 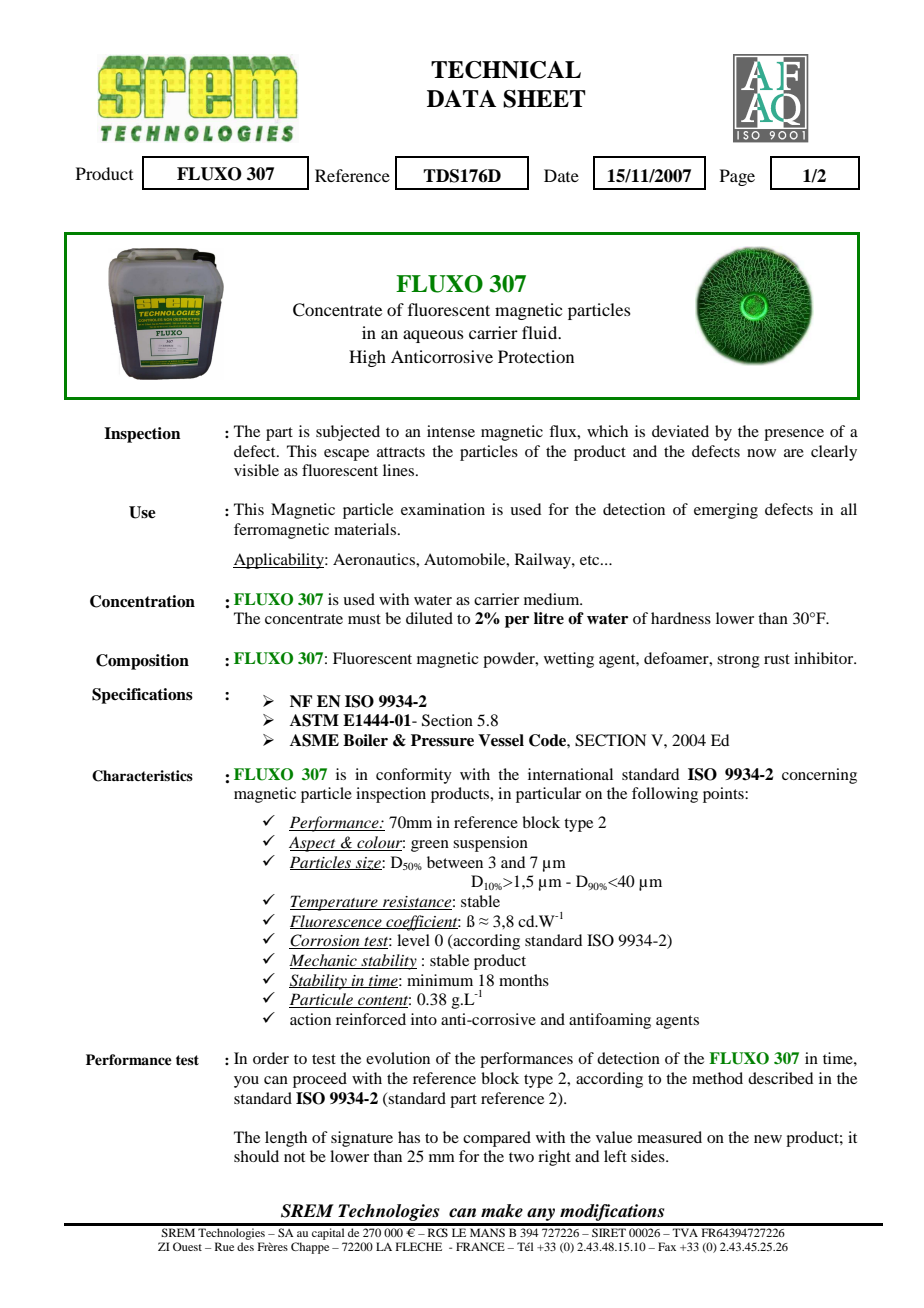 What do you see at coordinates (461, 98) in the screenshot?
I see `DATA` at bounding box center [461, 98].
